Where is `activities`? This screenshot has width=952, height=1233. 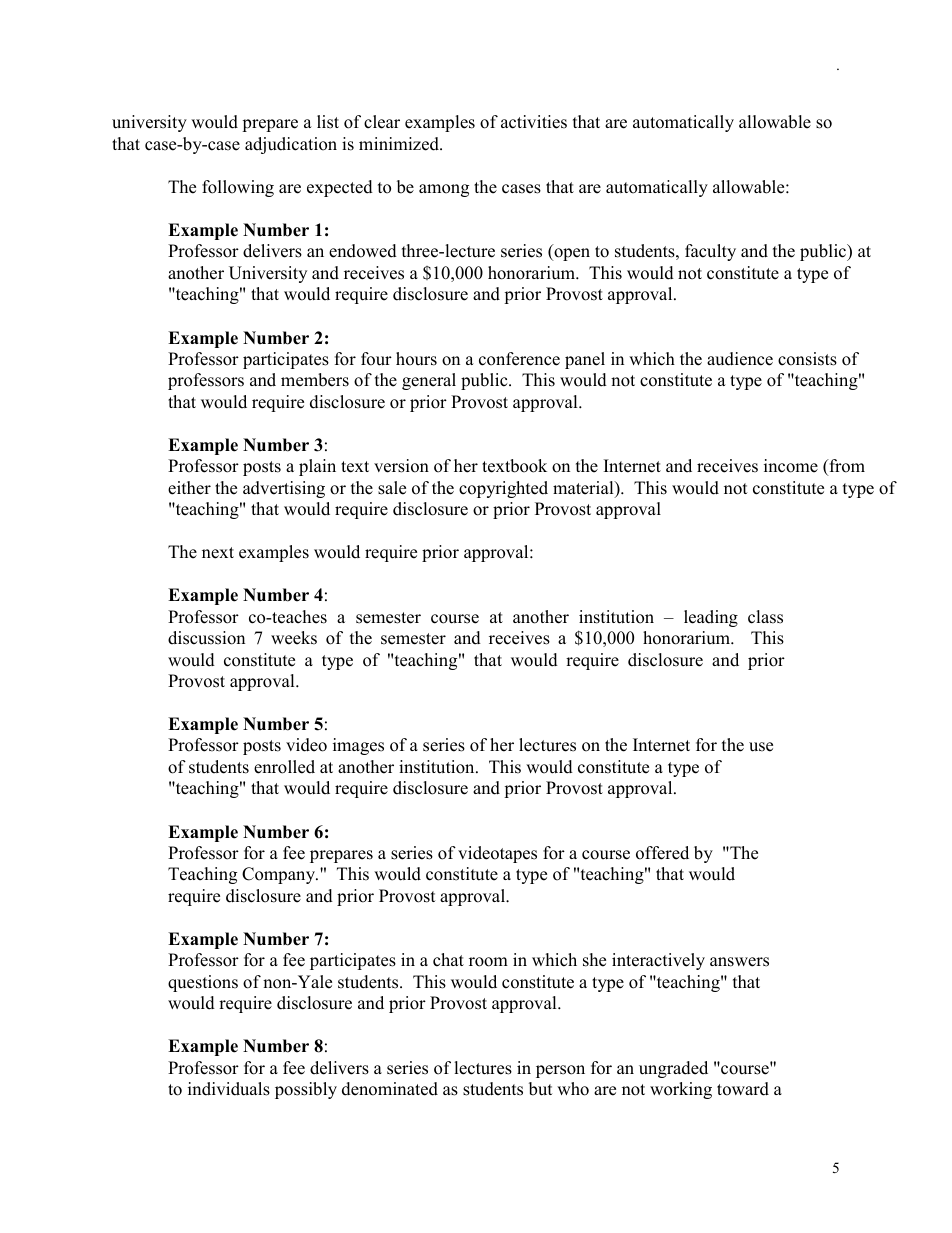
activities is located at coordinates (534, 122).
